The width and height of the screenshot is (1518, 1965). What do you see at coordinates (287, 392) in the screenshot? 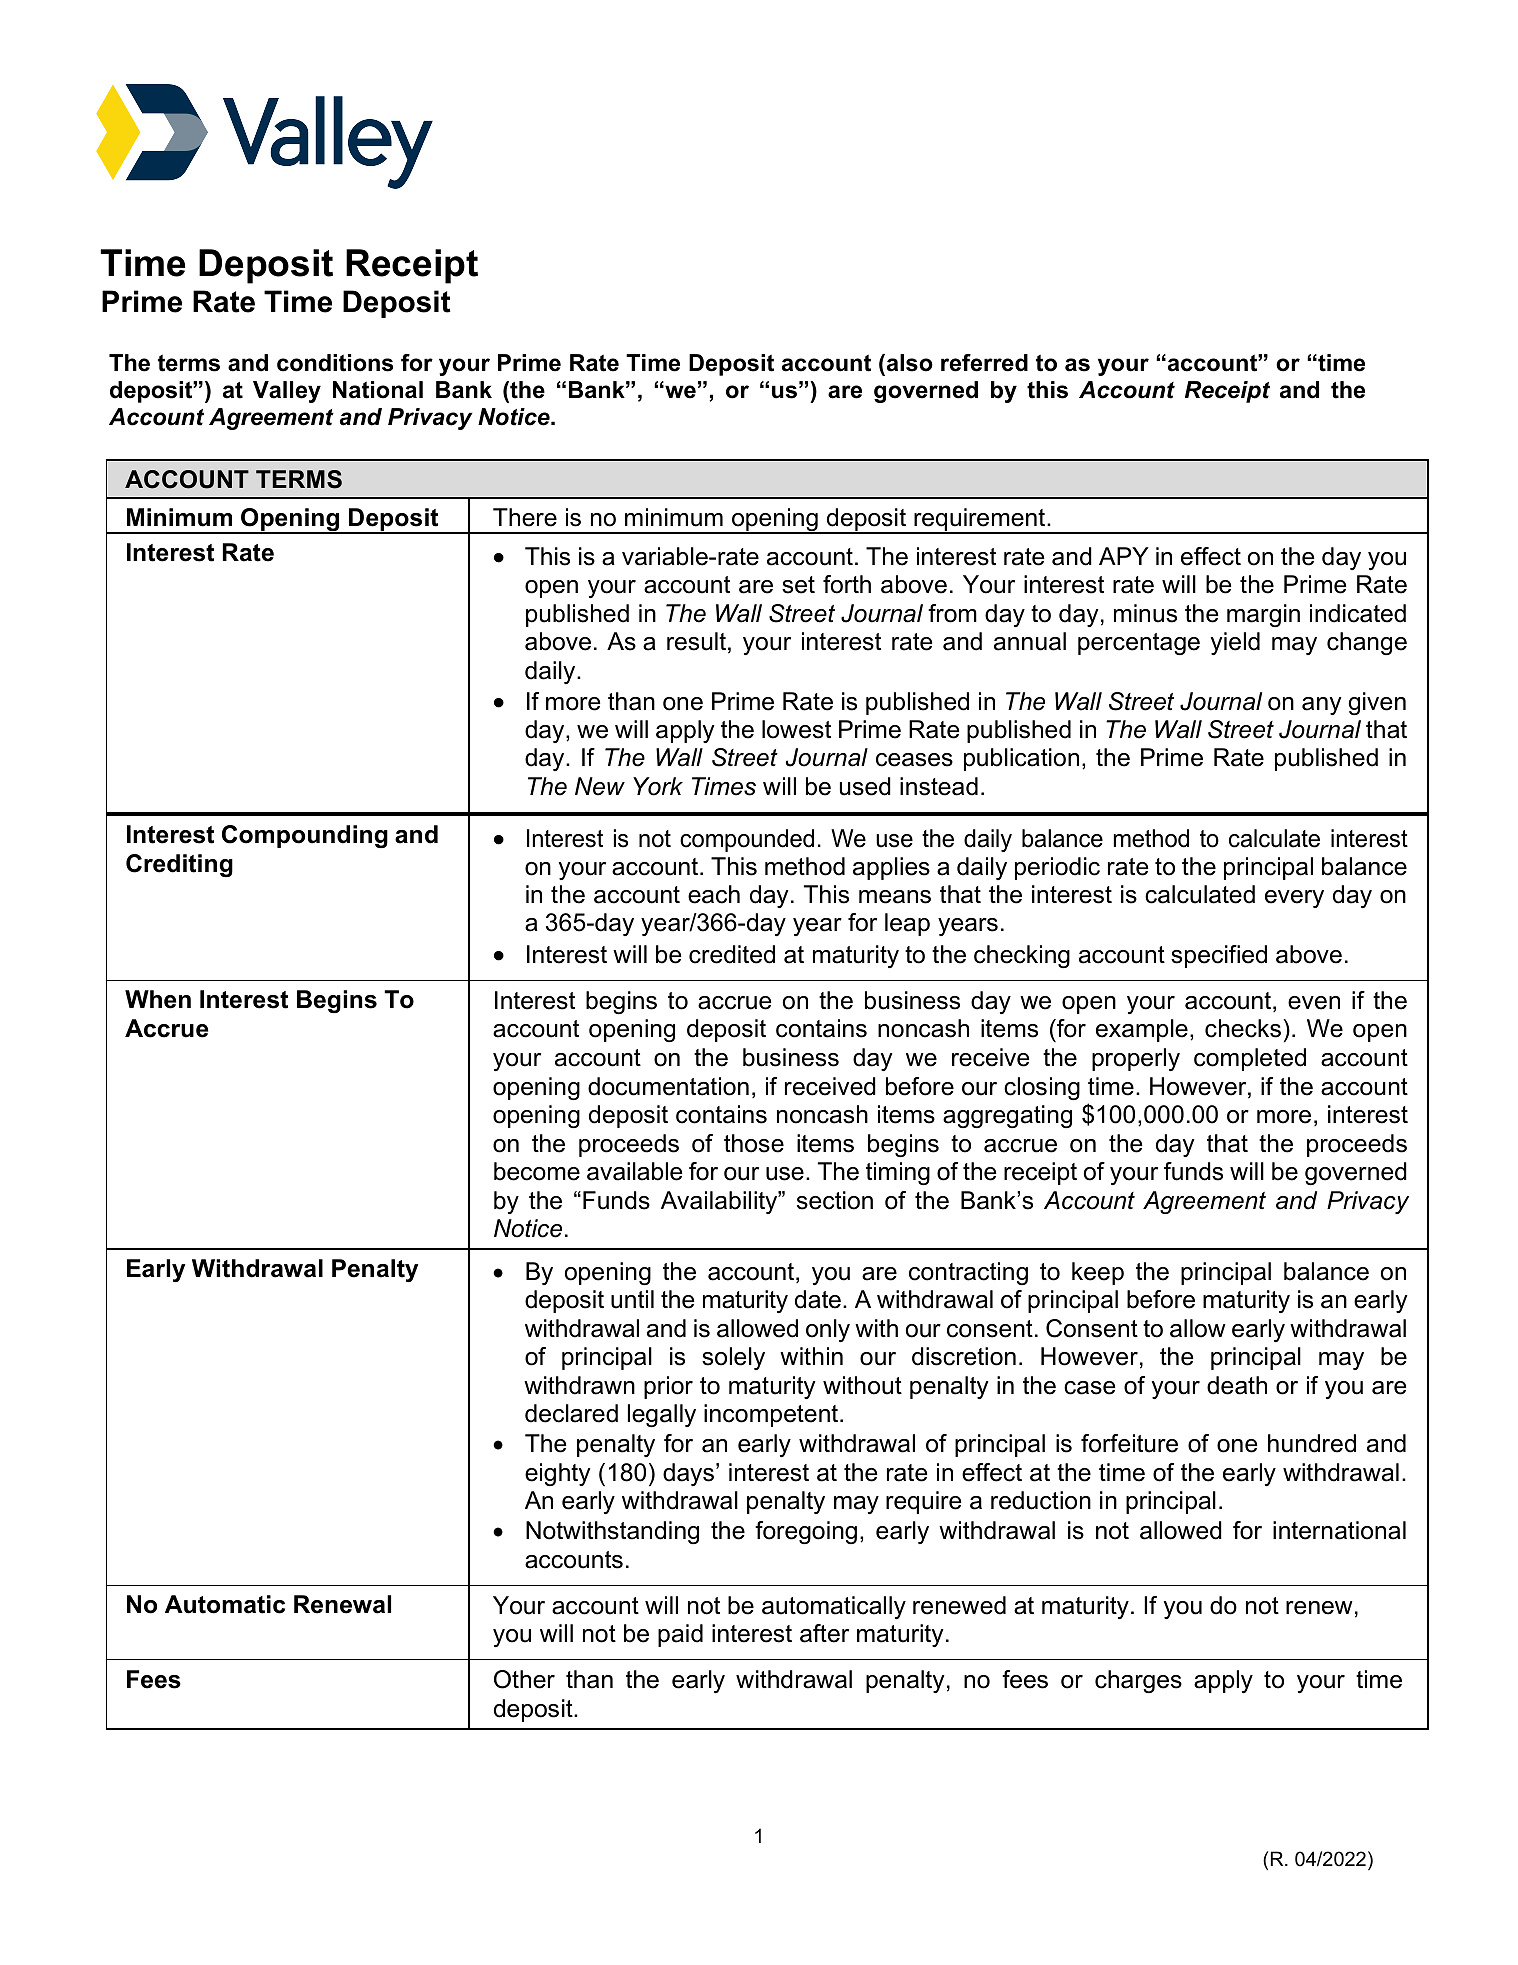
I see `Valley` at bounding box center [287, 392].
